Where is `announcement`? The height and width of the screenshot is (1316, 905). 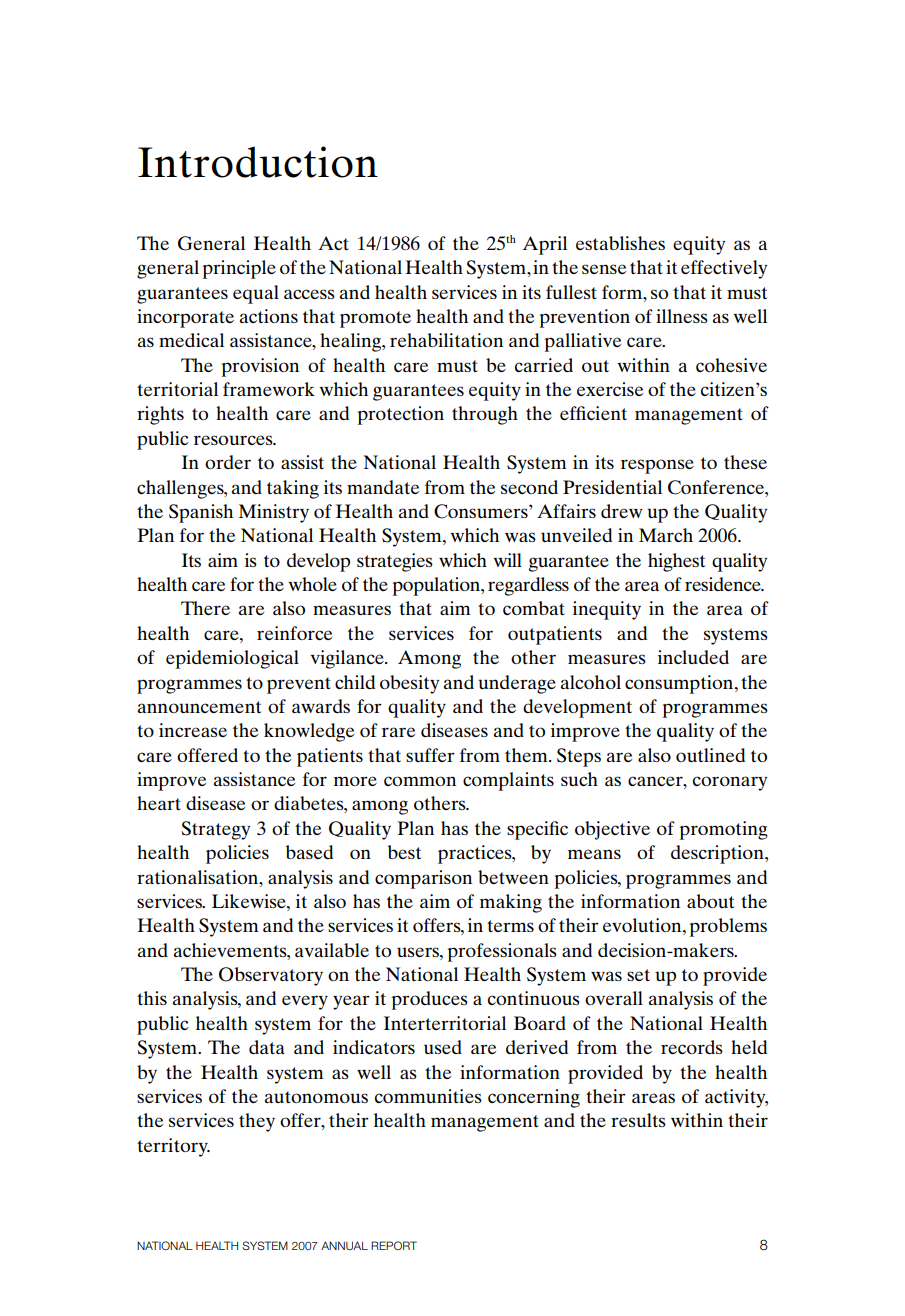
announcement is located at coordinates (199, 707).
